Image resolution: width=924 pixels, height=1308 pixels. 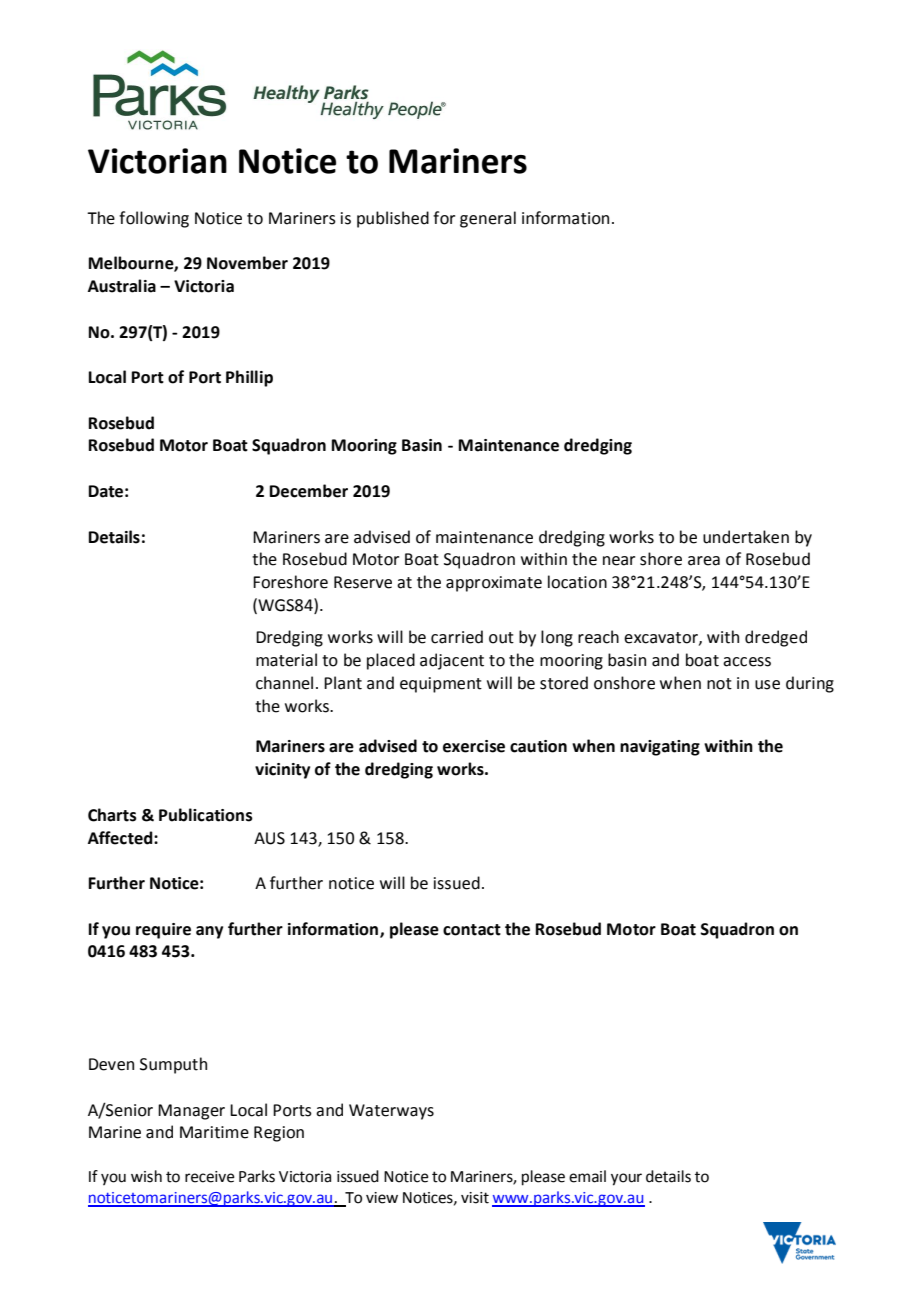 I want to click on undertaken, so click(x=746, y=537).
